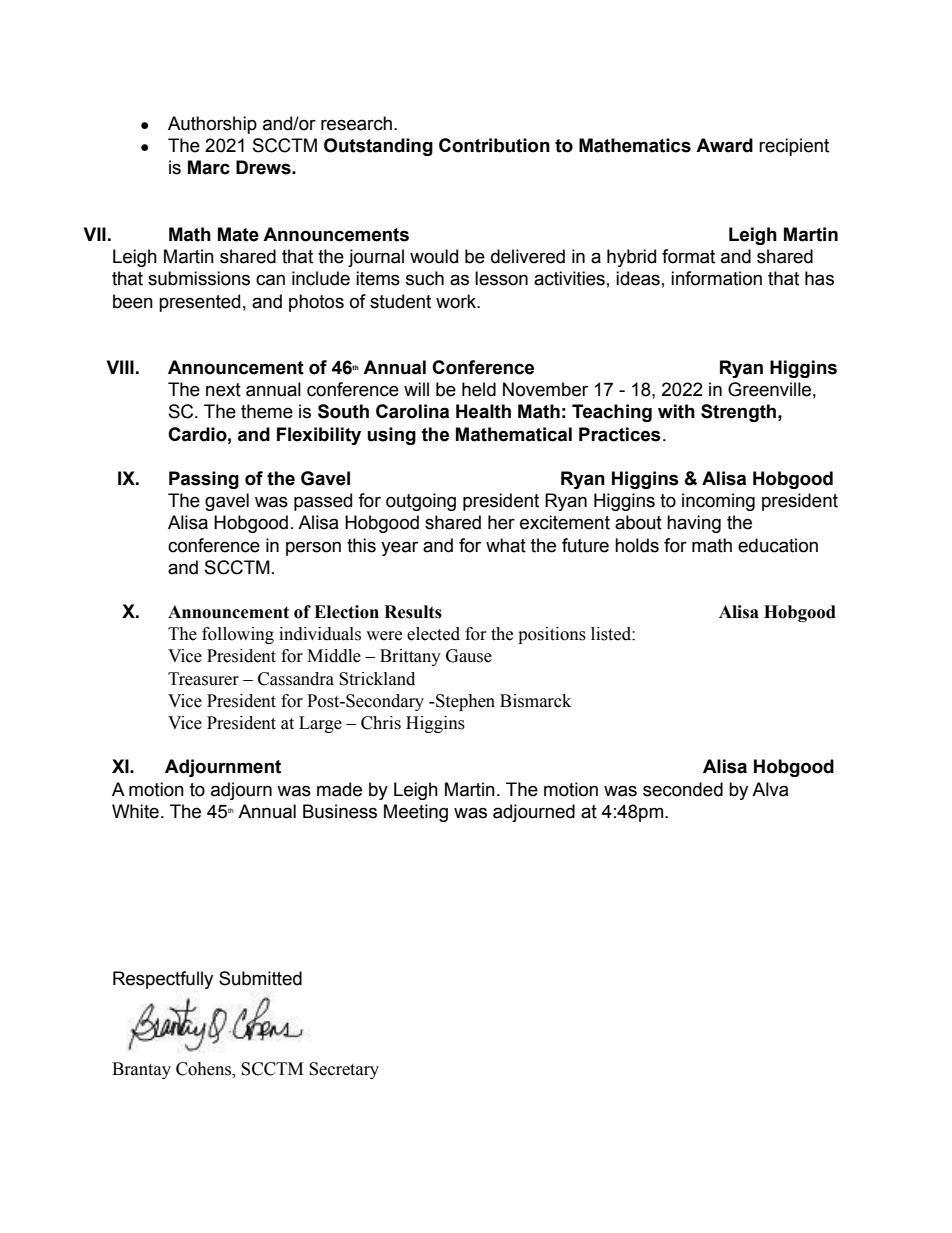 The height and width of the page is (1233, 952). I want to click on Contribution, so click(494, 145).
